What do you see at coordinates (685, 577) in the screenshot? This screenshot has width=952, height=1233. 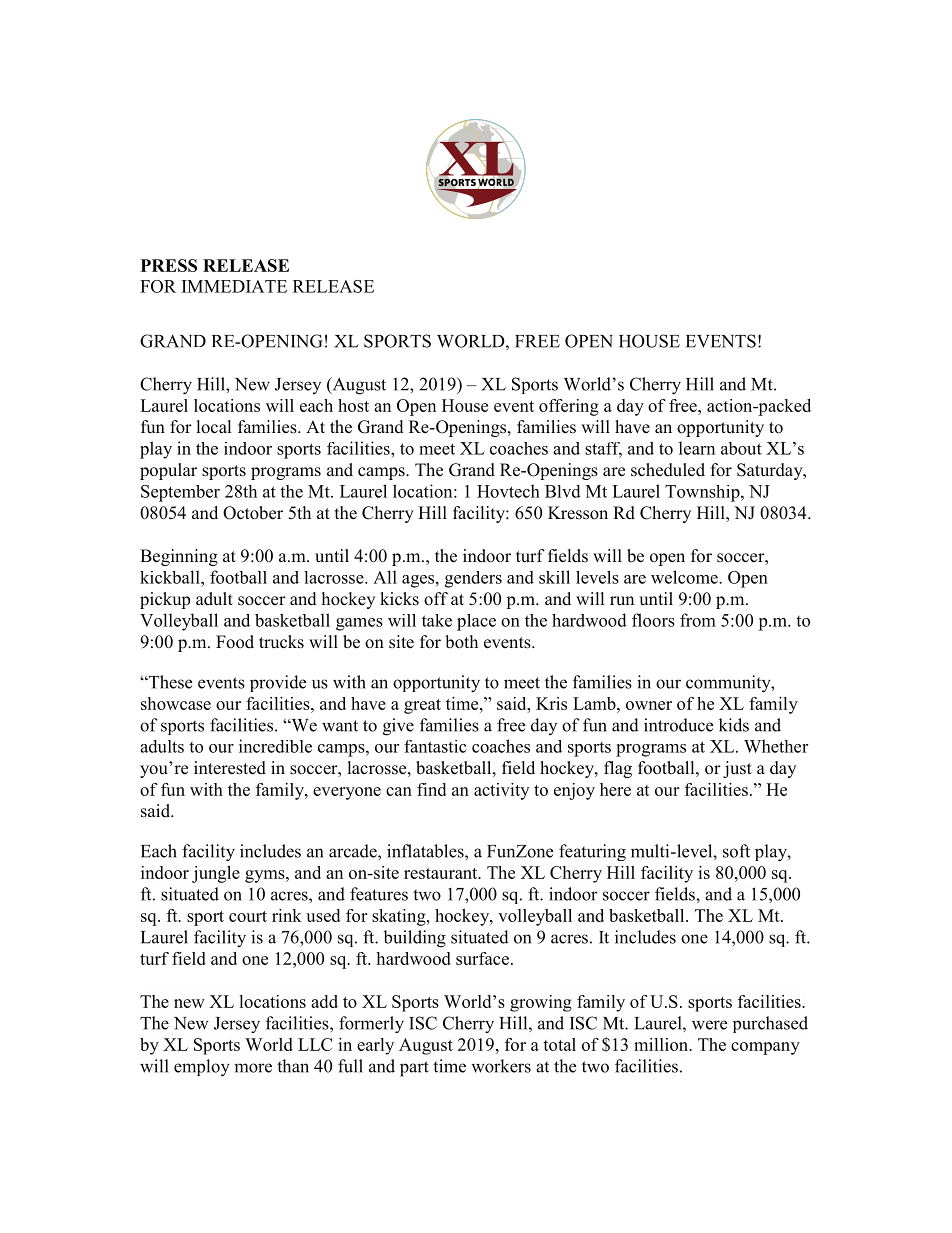 I see `welcome` at bounding box center [685, 577].
